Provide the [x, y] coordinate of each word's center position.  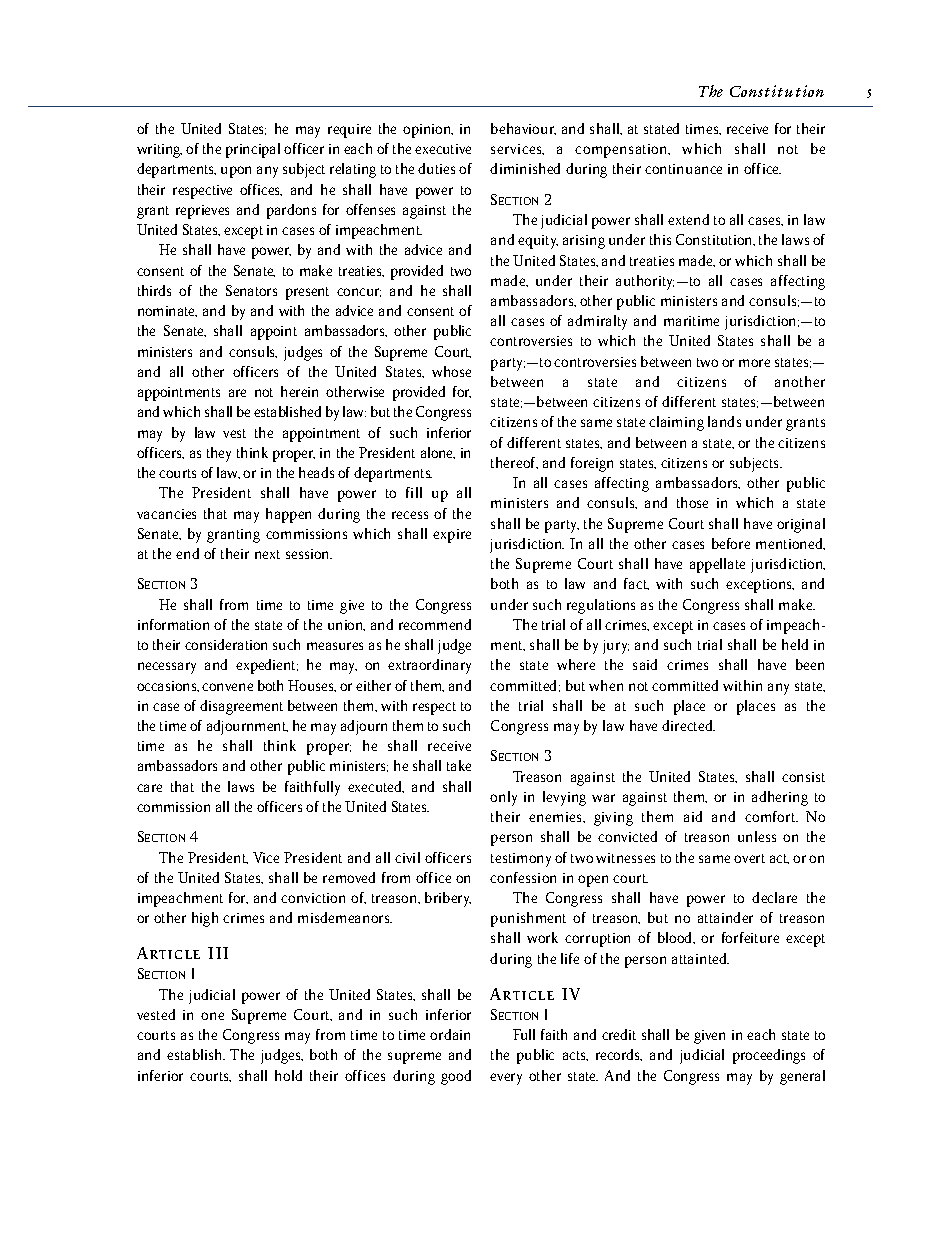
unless [757, 836]
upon [236, 172]
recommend [435, 624]
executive [443, 149]
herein [299, 391]
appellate [717, 565]
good [456, 1077]
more [754, 363]
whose [451, 371]
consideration [226, 644]
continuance [683, 169]
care [149, 788]
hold [288, 1075]
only [503, 798]
